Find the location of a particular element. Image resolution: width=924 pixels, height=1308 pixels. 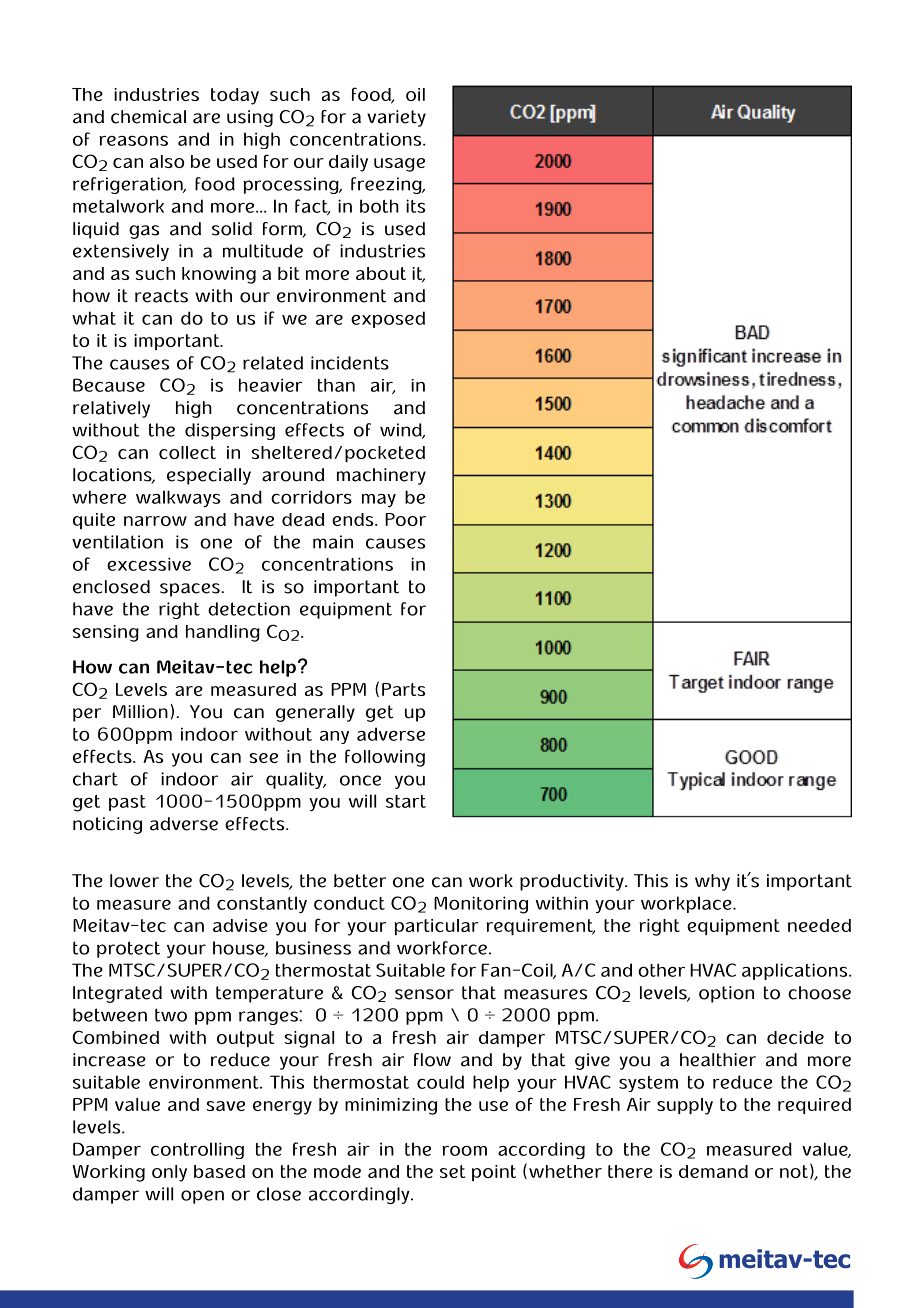

variety is located at coordinates (396, 118).
